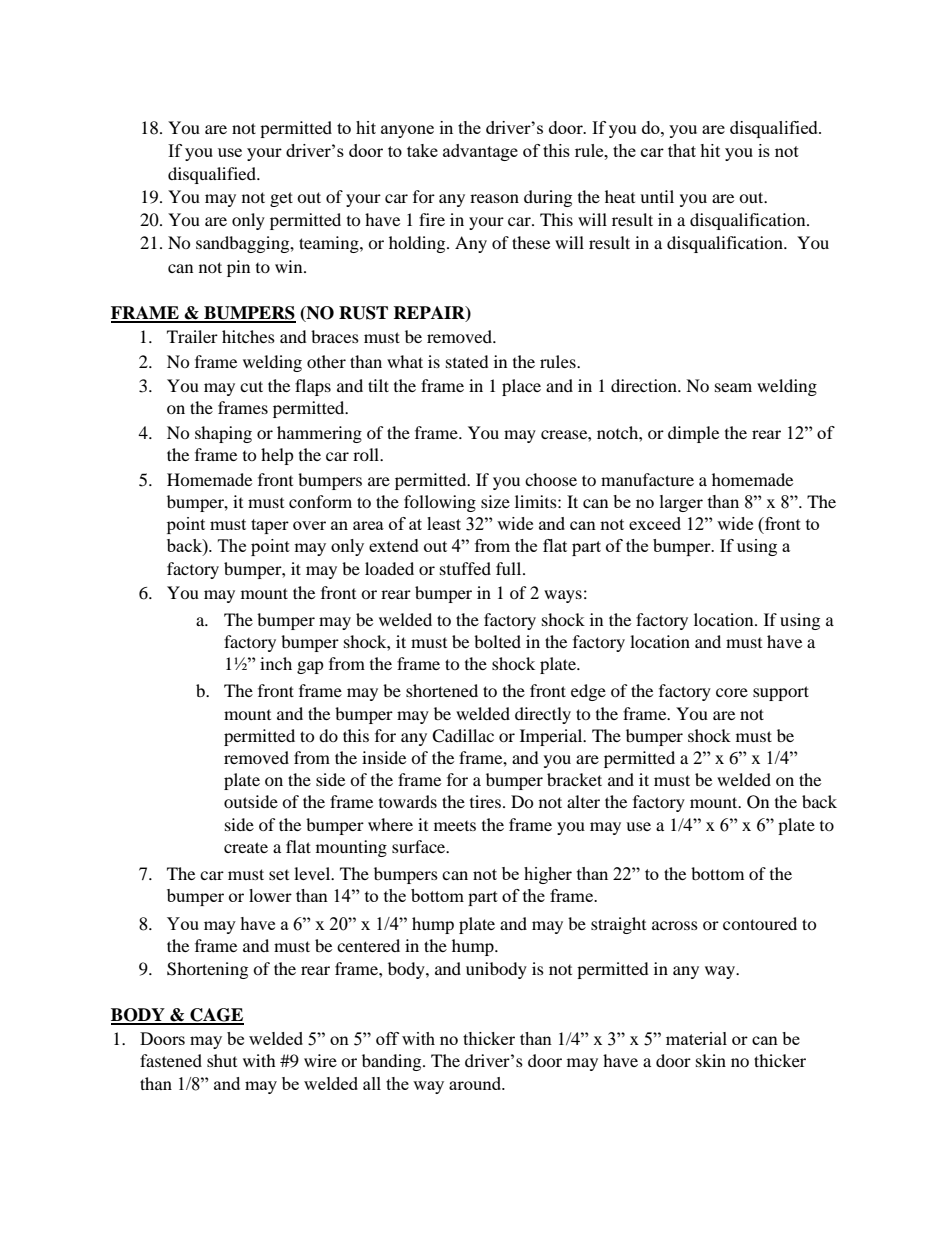  Describe the element at coordinates (711, 1060) in the page. I see `skin` at that location.
